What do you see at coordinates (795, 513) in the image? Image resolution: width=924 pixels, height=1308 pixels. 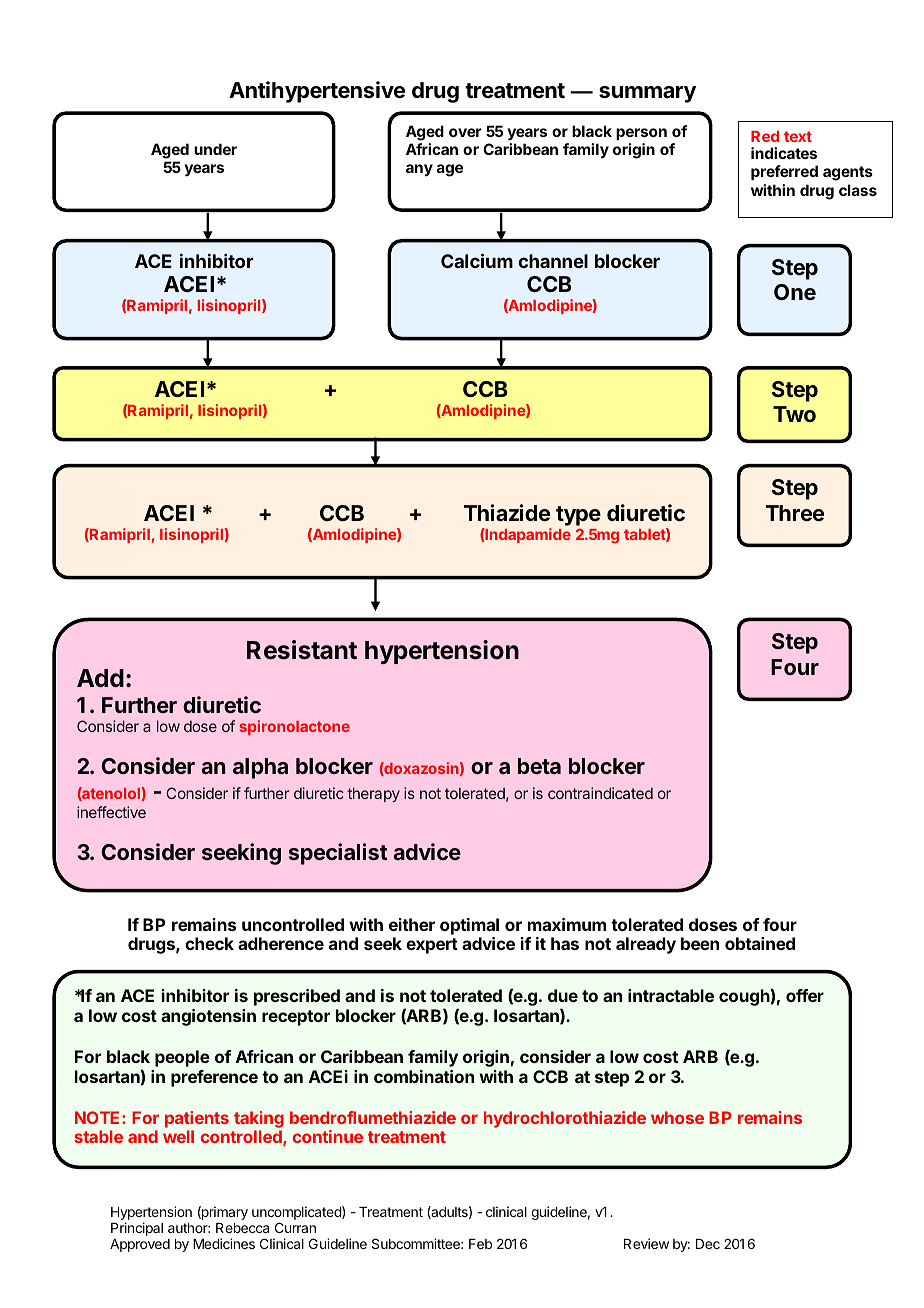 I see `Three` at bounding box center [795, 513].
